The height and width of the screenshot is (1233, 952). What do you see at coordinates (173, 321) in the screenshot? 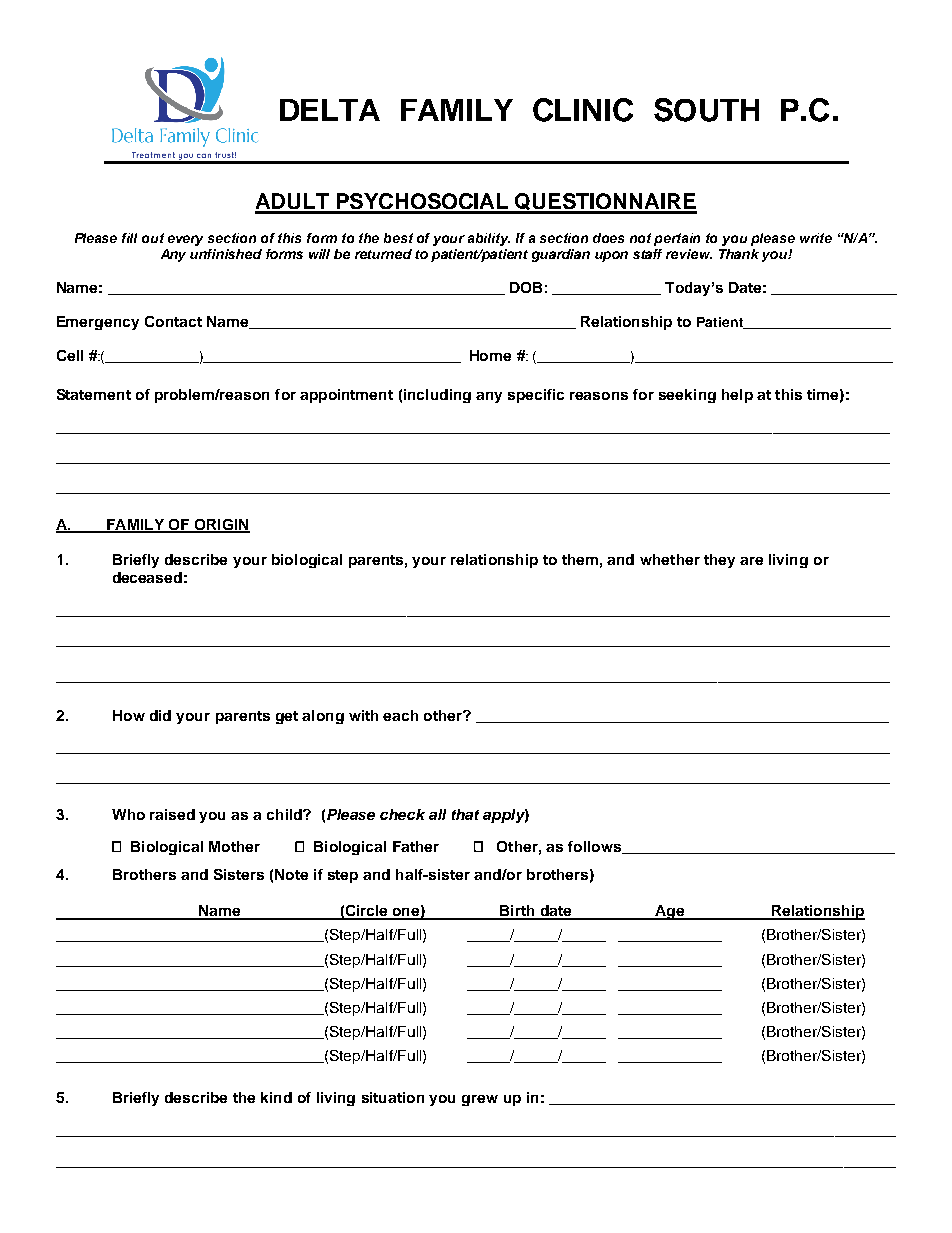
I see `Contact` at bounding box center [173, 321].
